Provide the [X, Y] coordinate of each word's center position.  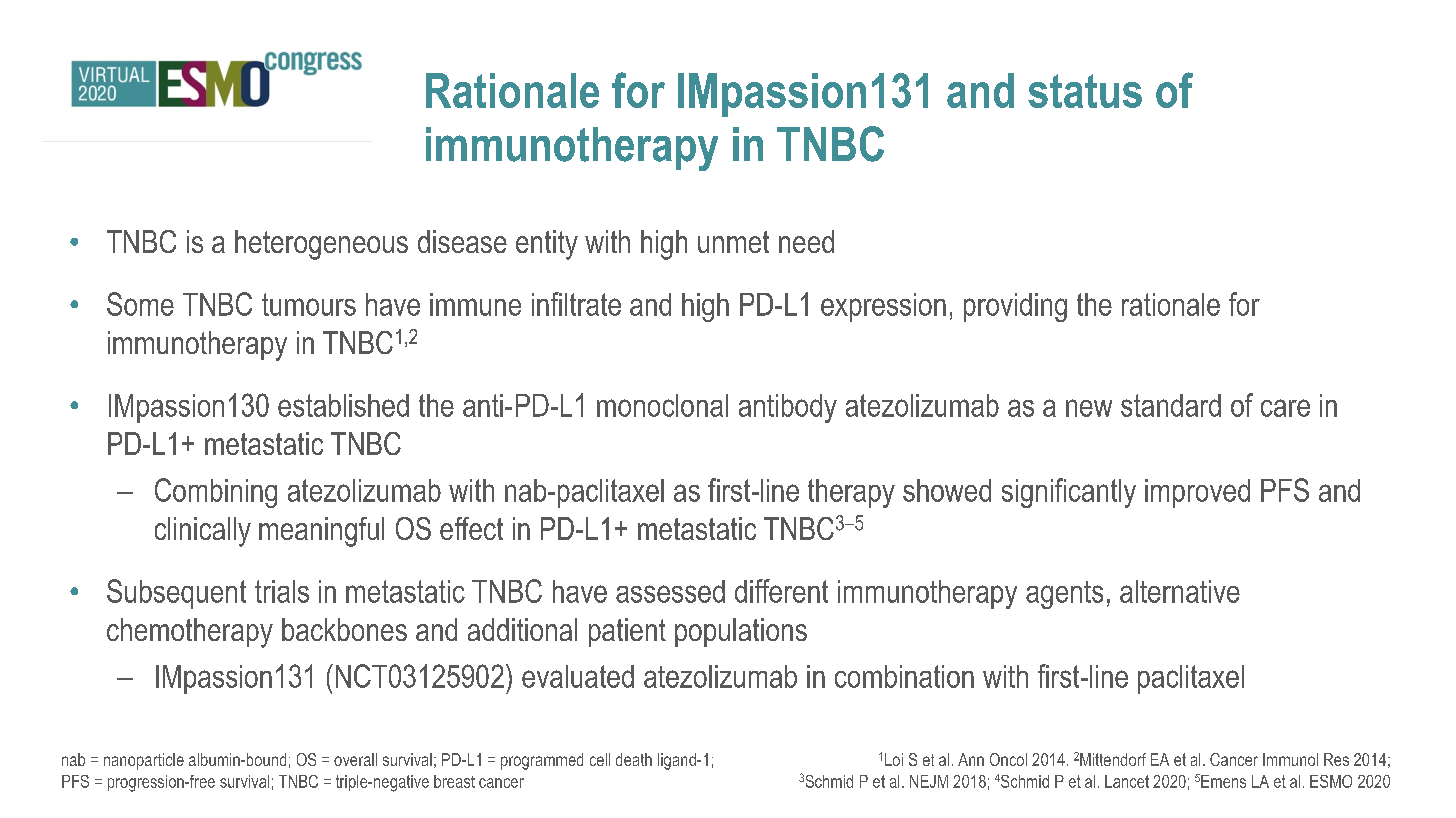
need [806, 241]
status [1085, 91]
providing [1015, 307]
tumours [309, 304]
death [634, 759]
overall [355, 759]
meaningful [321, 532]
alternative [1180, 591]
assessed [670, 591]
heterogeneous [321, 245]
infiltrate [576, 304]
